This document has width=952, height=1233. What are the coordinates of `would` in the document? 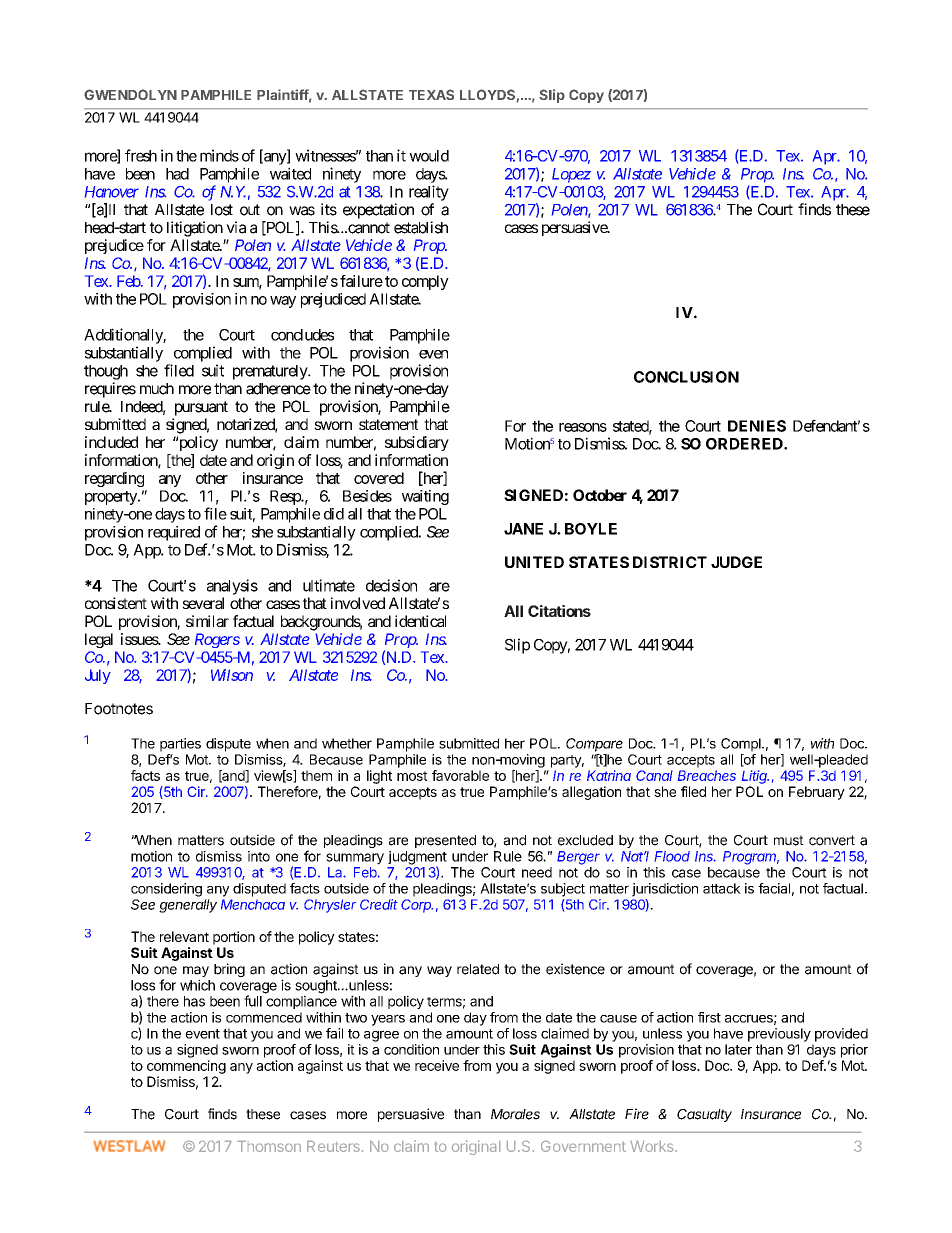 It's located at (429, 156).
